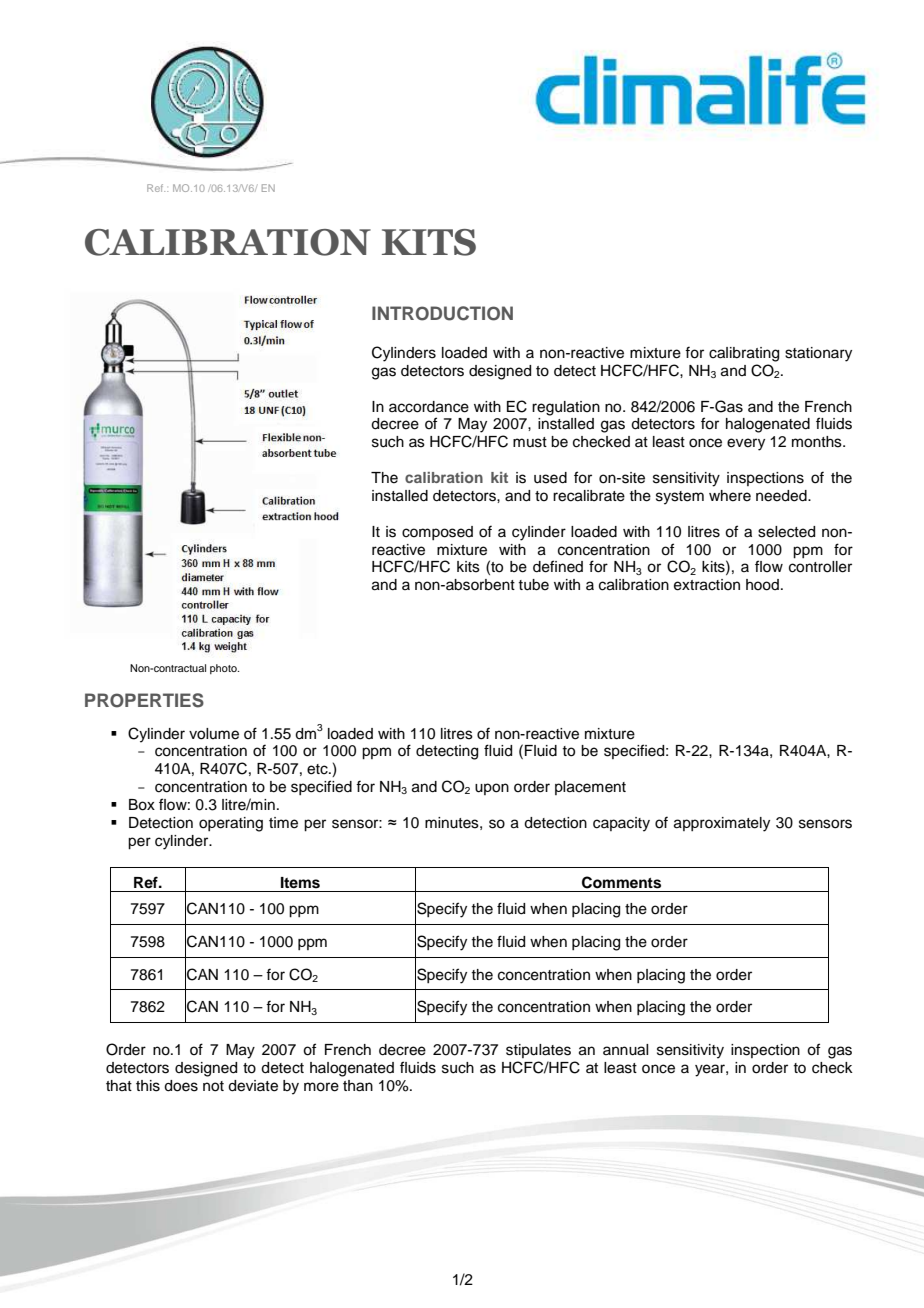  Describe the element at coordinates (621, 882) in the document. I see `Comments` at that location.
